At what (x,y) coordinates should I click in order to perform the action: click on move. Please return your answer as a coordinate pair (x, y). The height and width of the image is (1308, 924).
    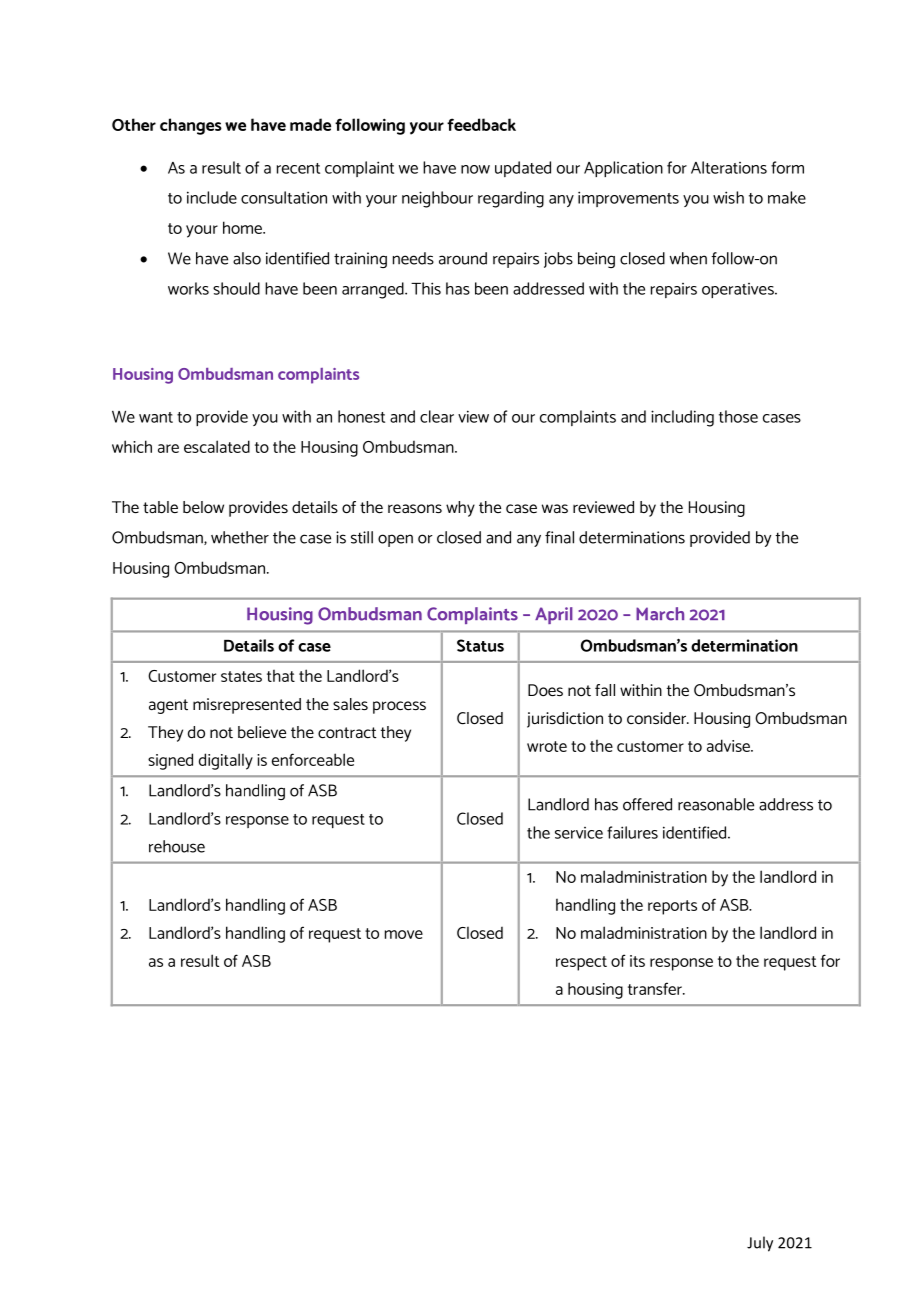
    Looking at the image, I should click on (404, 934).
